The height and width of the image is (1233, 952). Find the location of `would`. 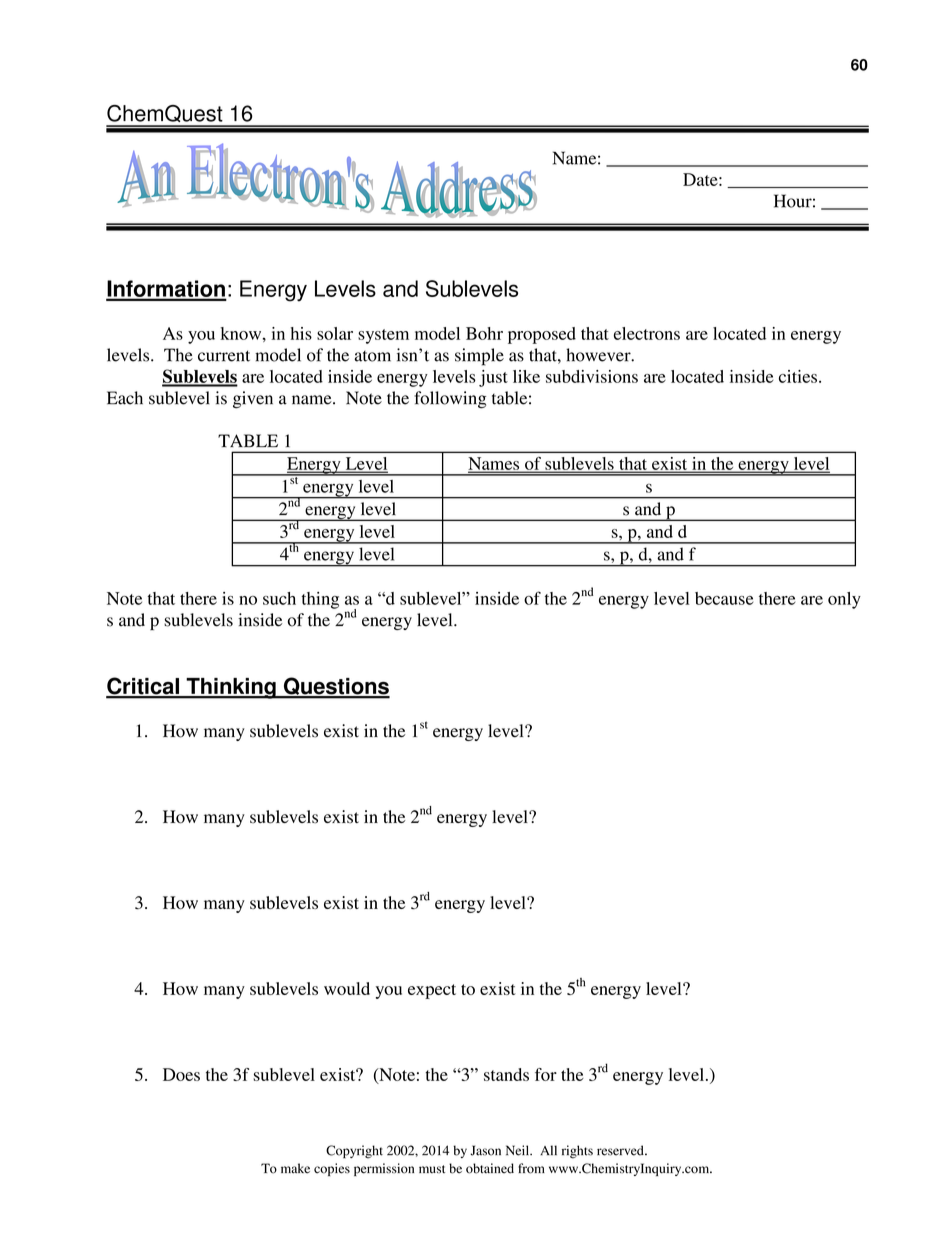

would is located at coordinates (347, 988).
